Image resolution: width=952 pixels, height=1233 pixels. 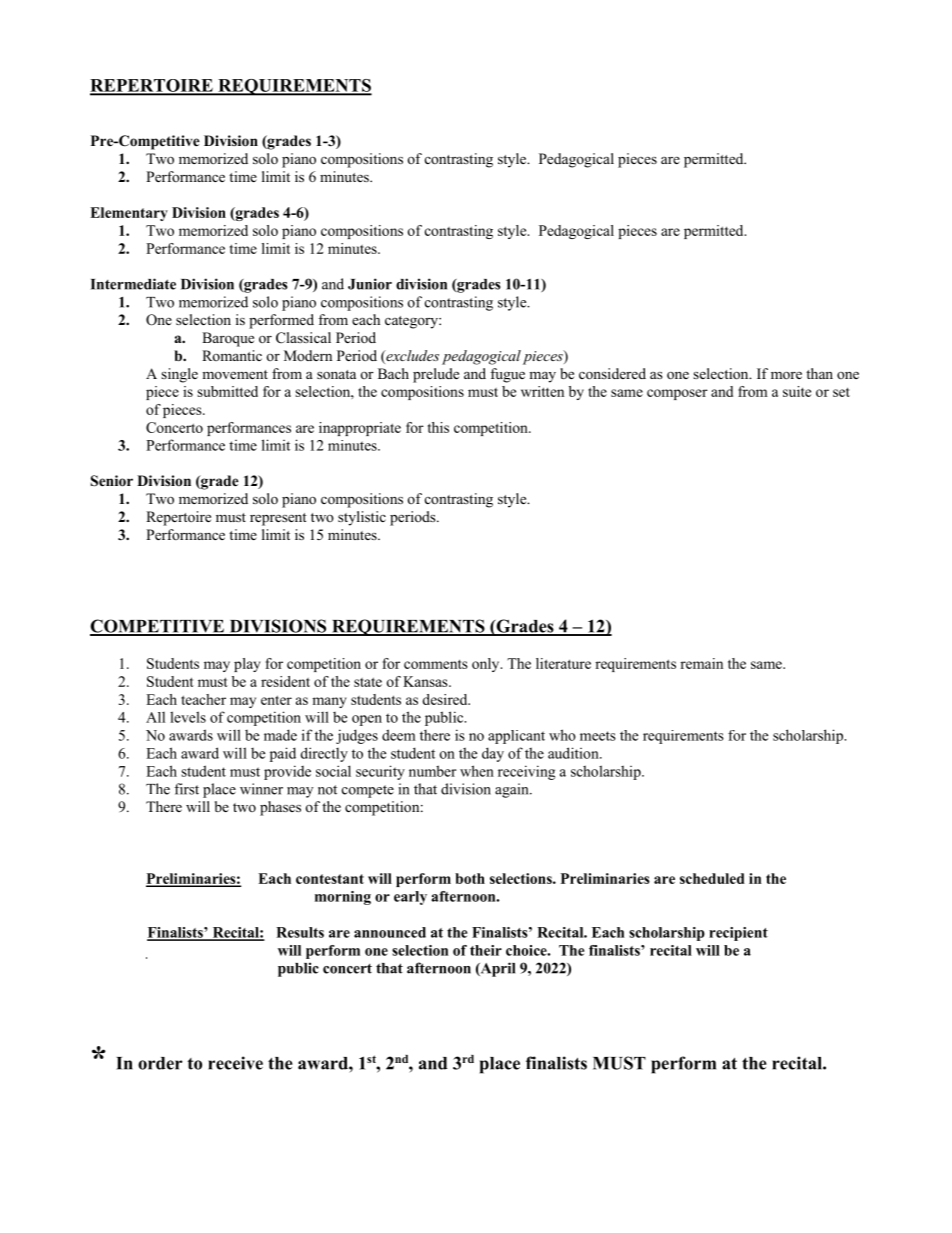 I want to click on recipient, so click(x=738, y=934).
